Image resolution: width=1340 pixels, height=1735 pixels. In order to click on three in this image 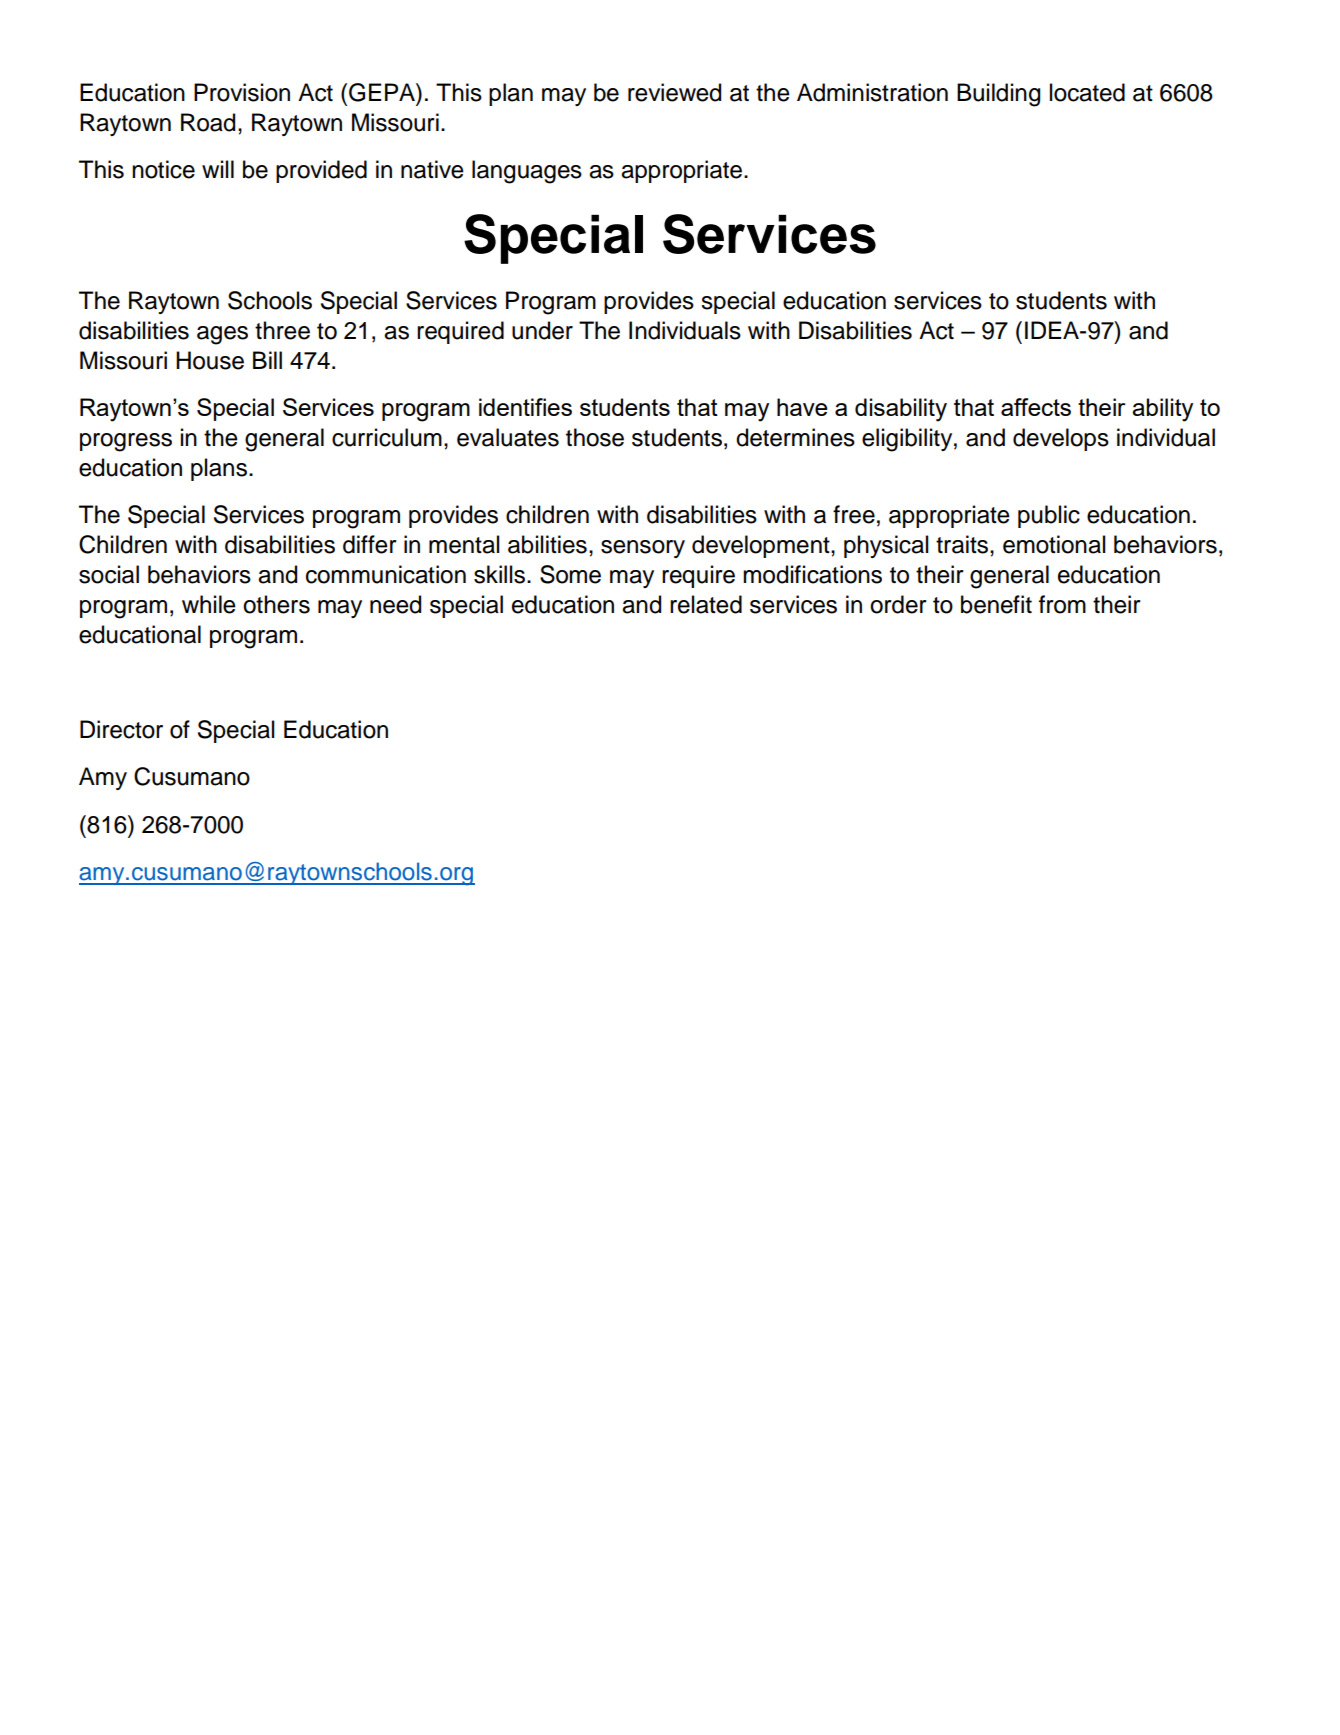, I will do `click(282, 330)`.
